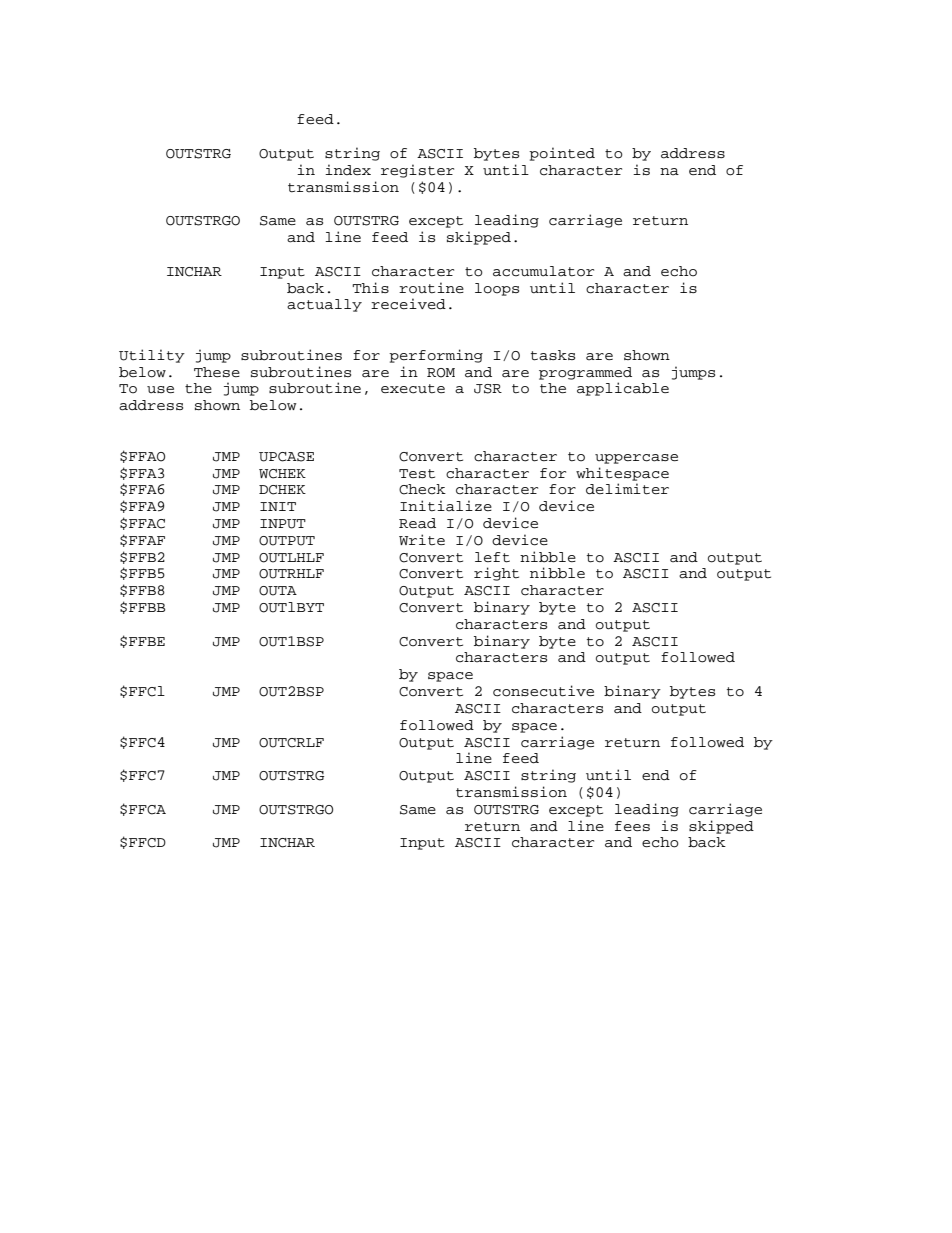 The image size is (952, 1233). What do you see at coordinates (278, 591) in the screenshot?
I see `OUTA` at bounding box center [278, 591].
